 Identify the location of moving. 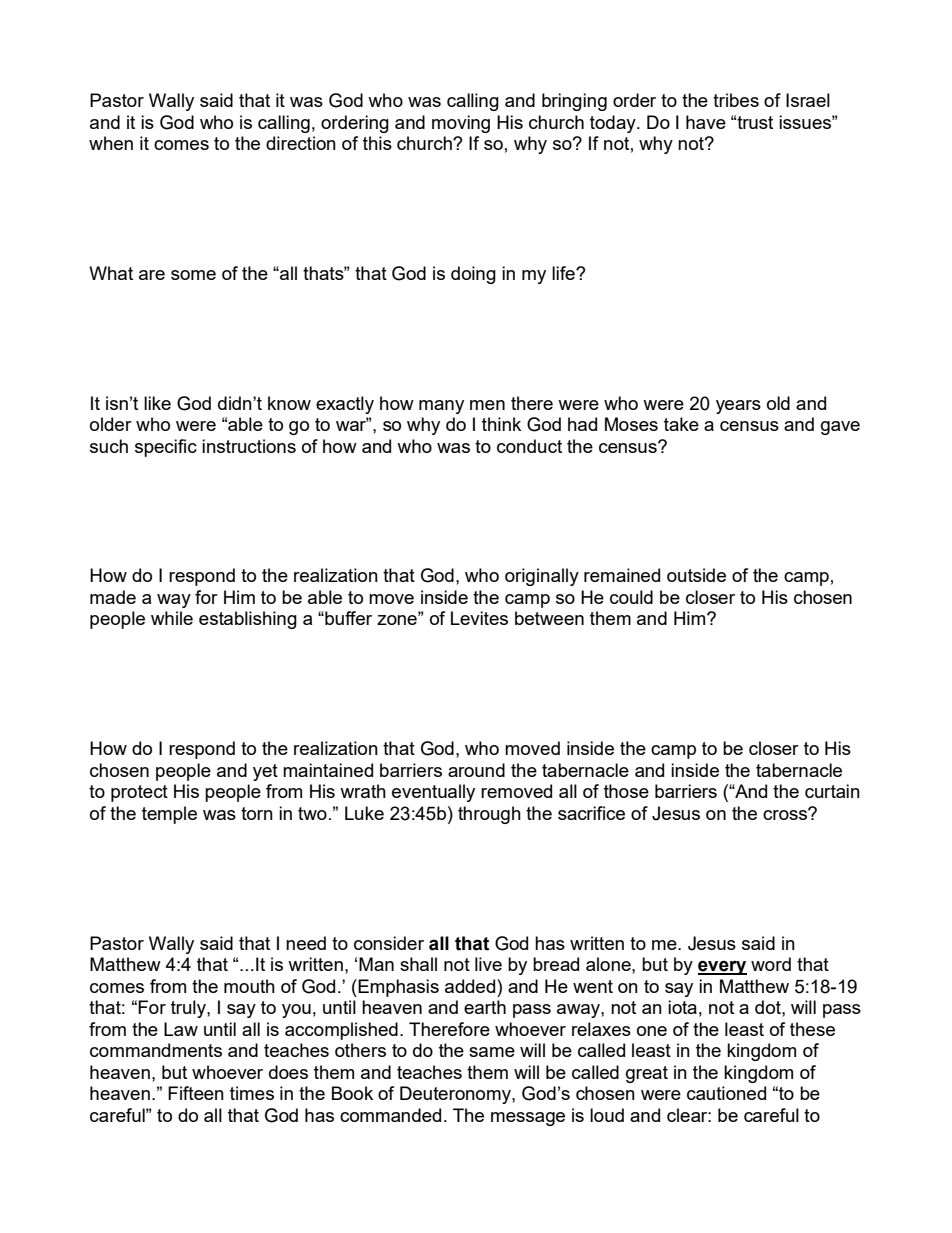
(461, 124).
